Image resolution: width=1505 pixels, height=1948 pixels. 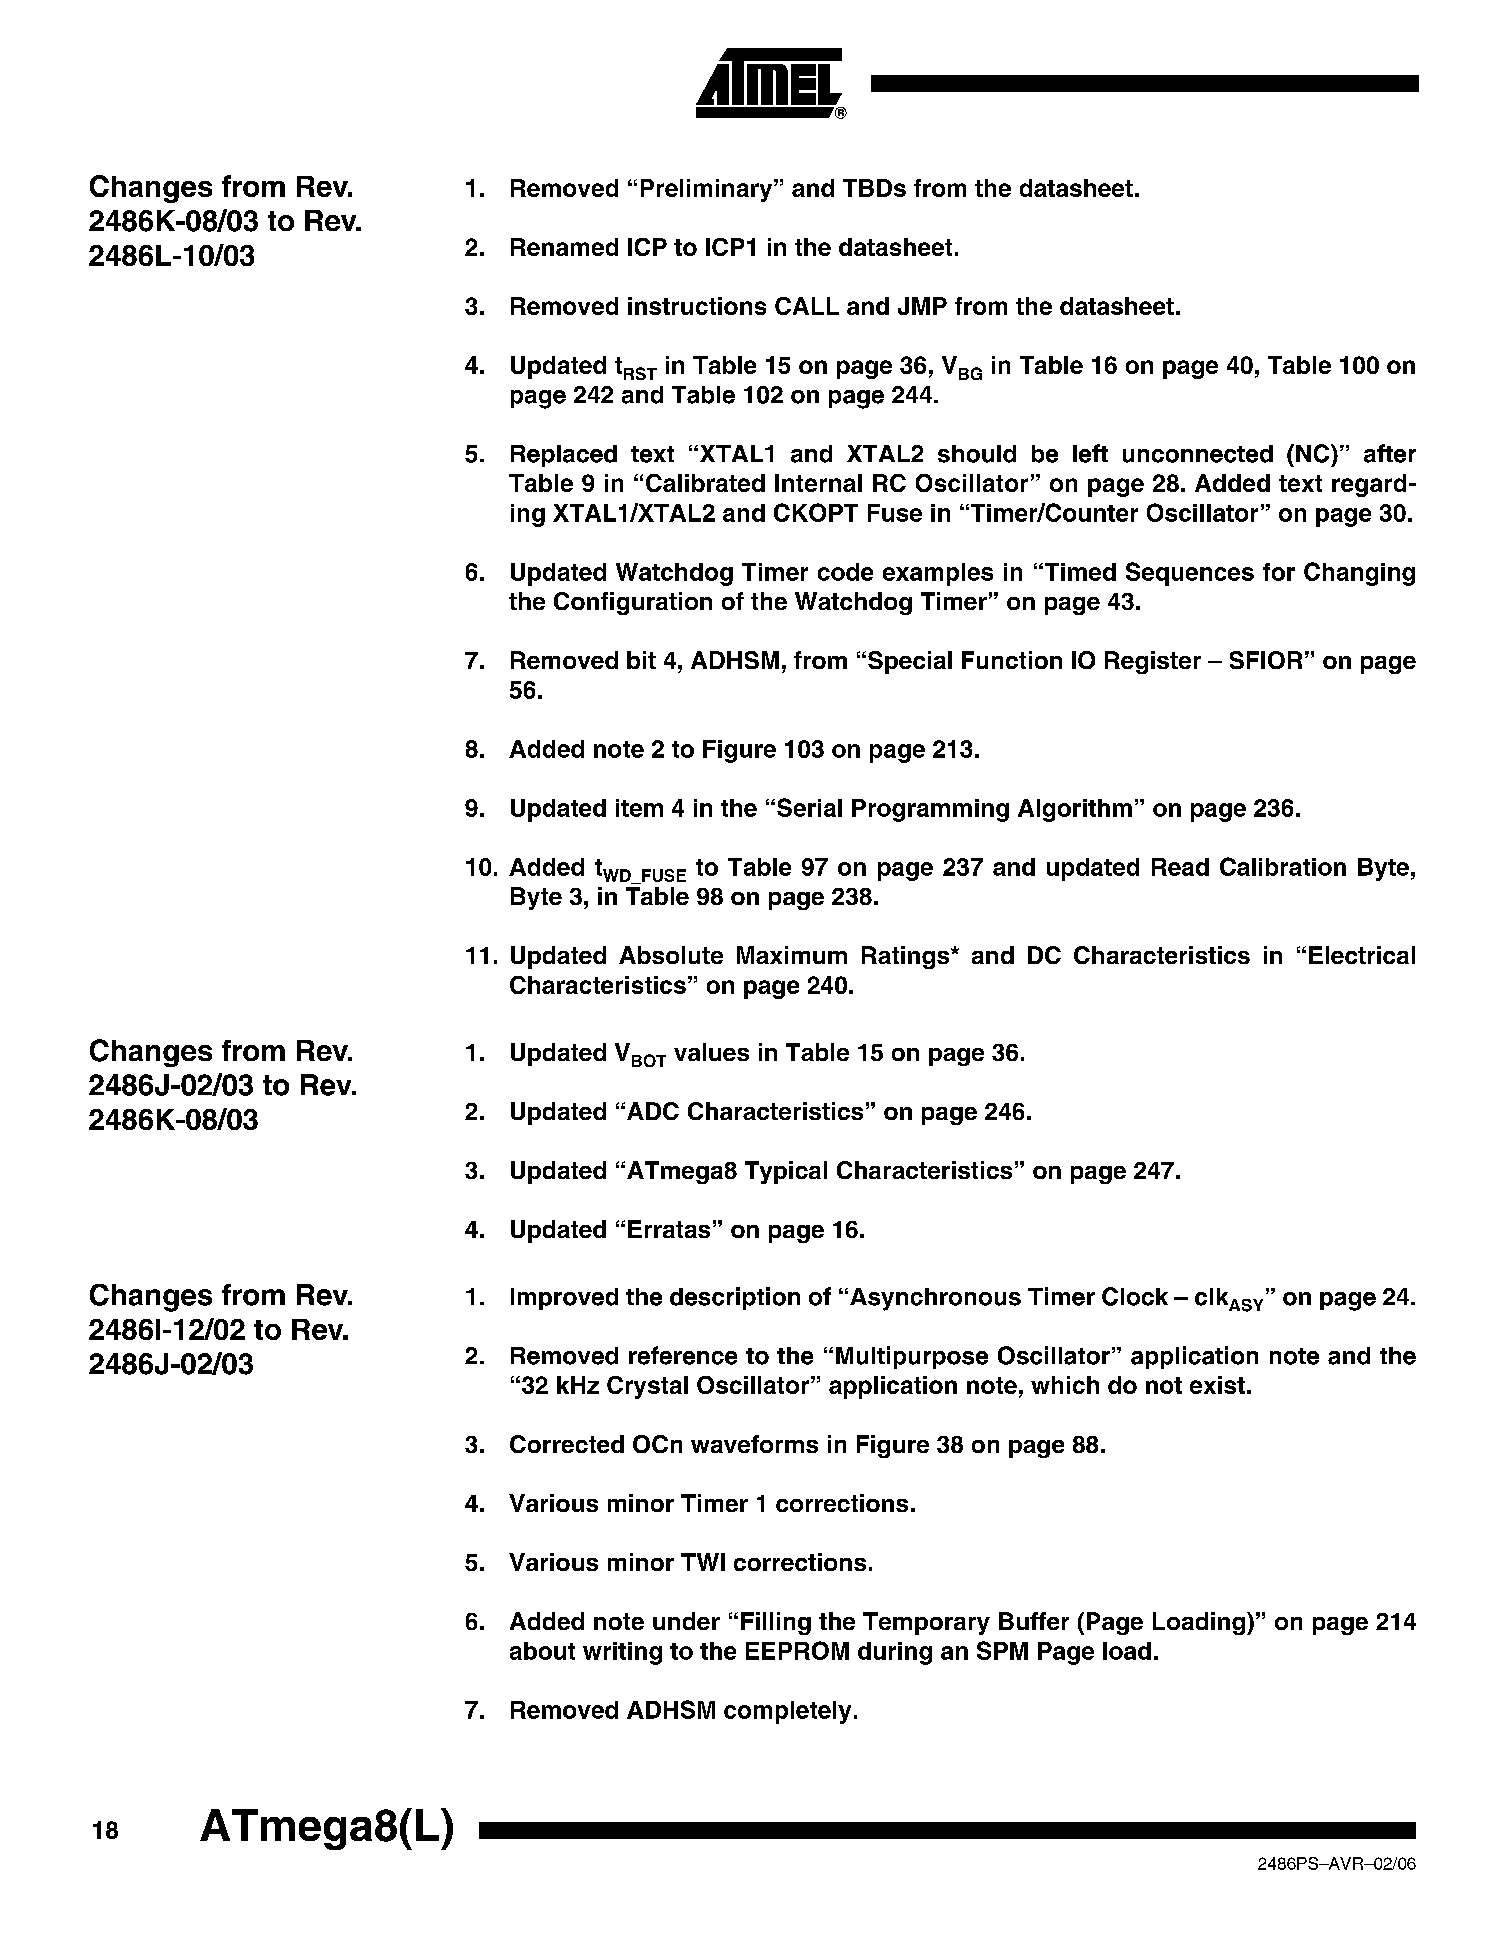 What do you see at coordinates (671, 955) in the page?
I see `Absolute` at bounding box center [671, 955].
